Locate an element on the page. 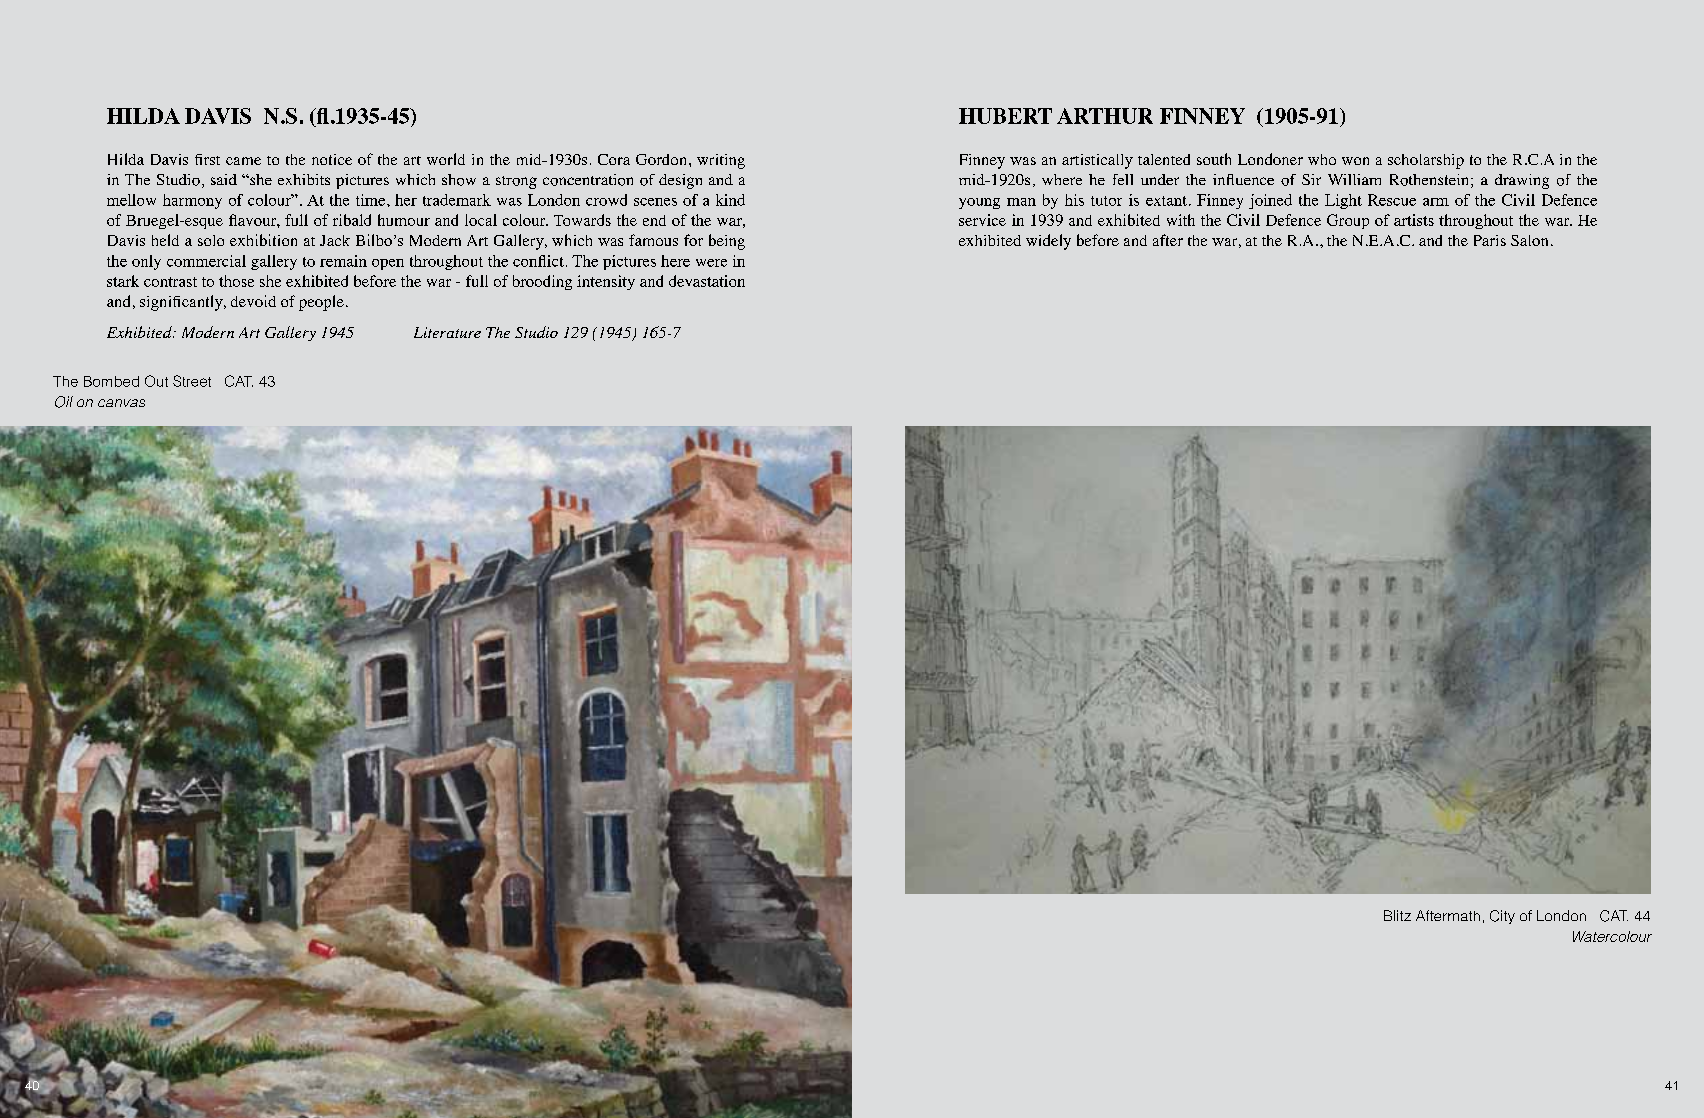  Blitz is located at coordinates (1397, 915).
